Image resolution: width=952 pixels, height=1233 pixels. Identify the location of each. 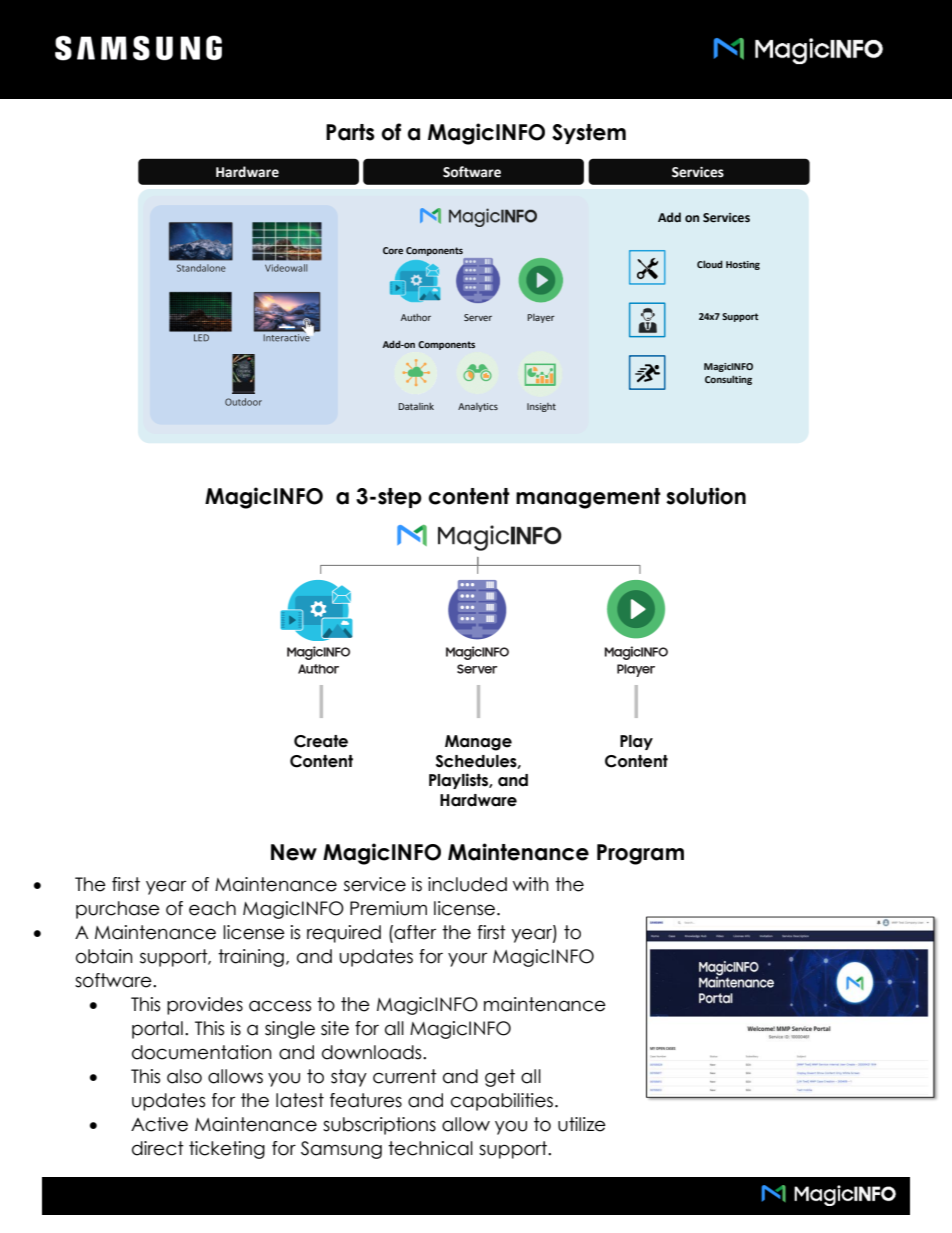
(212, 908).
